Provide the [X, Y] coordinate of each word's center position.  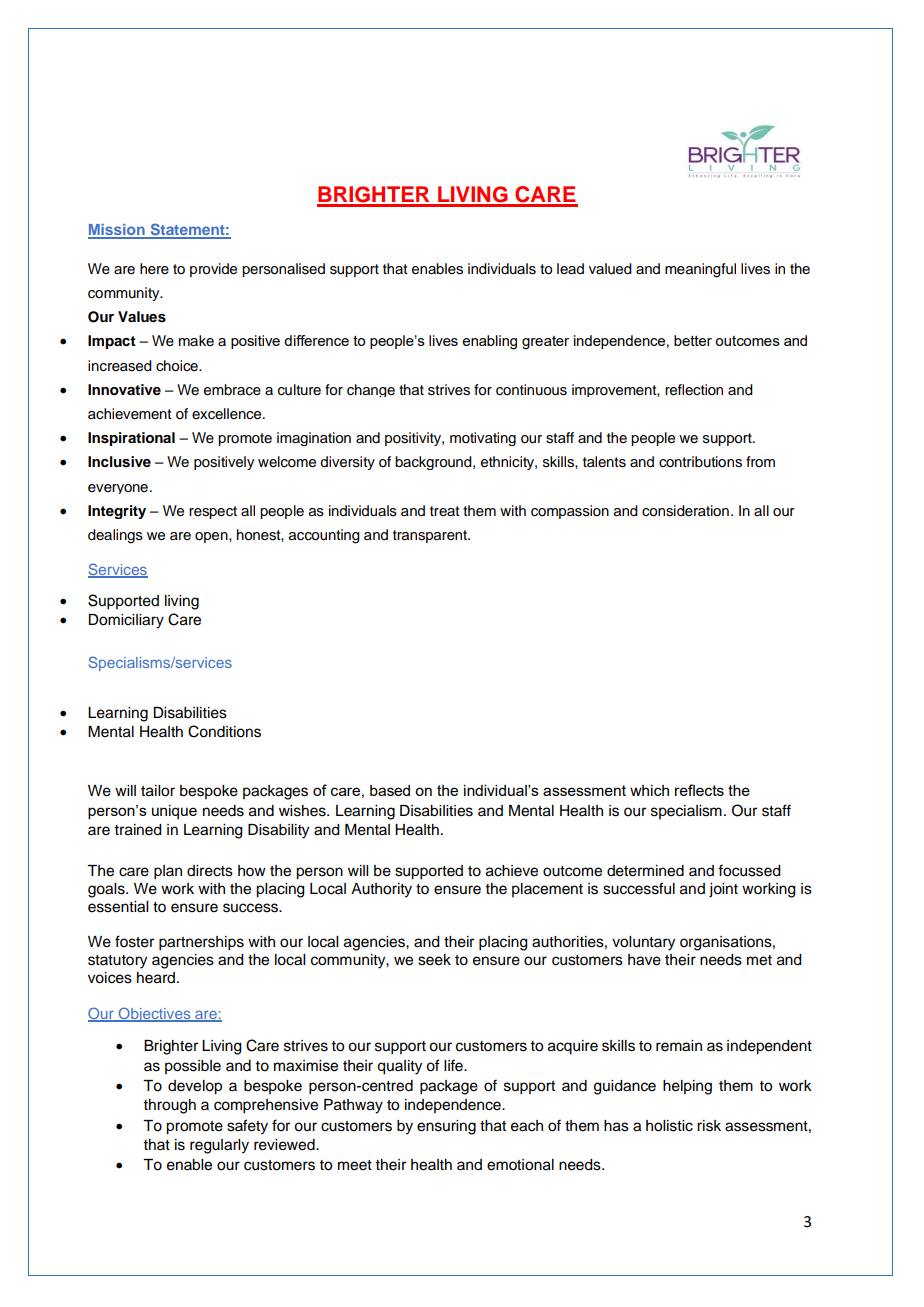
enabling [489, 342]
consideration [685, 511]
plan [168, 872]
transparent [431, 536]
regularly [219, 1146]
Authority [381, 890]
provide [213, 270]
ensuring [446, 1127]
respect [213, 512]
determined [645, 871]
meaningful [700, 270]
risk [709, 1126]
